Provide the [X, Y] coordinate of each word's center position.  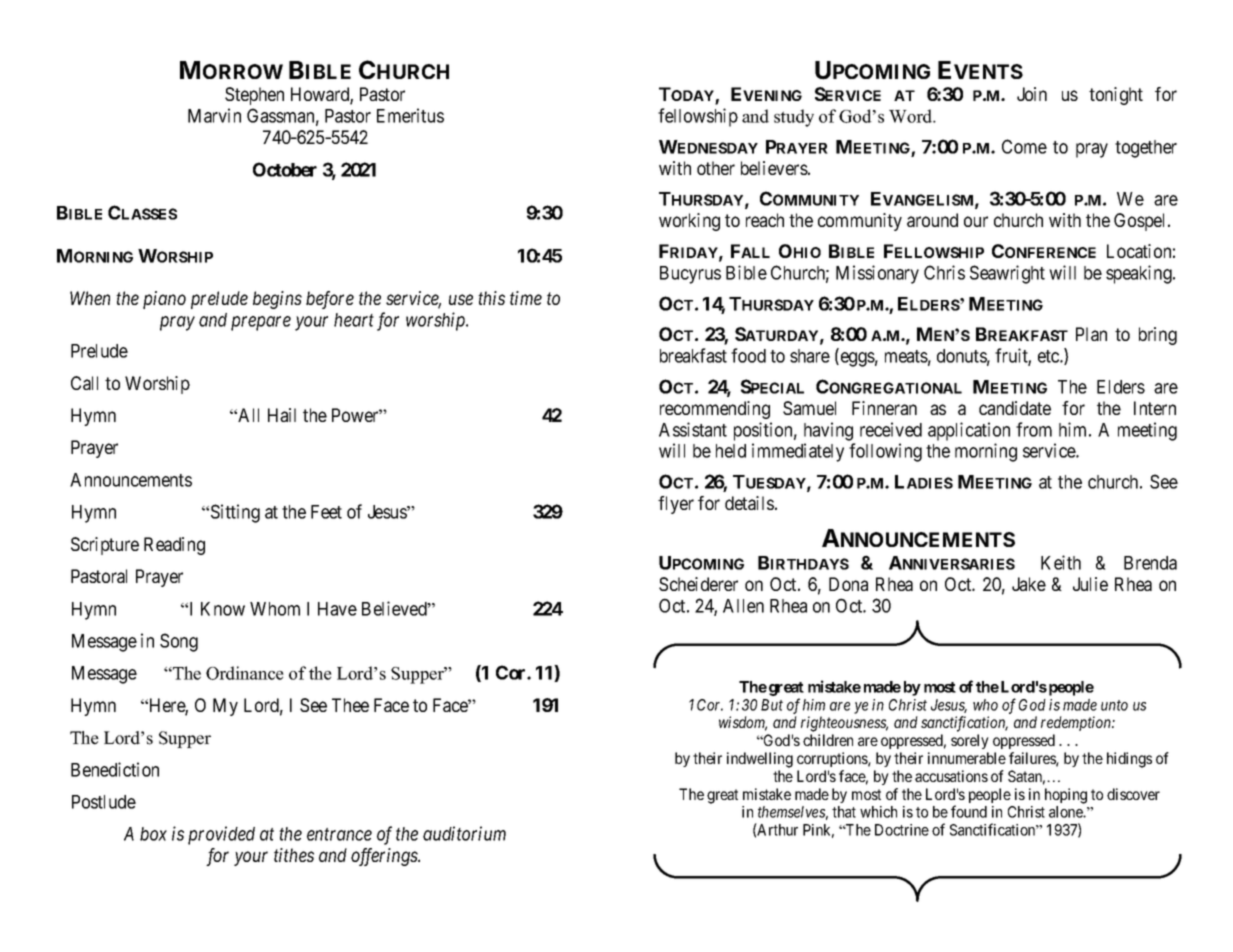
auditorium [464, 833]
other [716, 168]
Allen [743, 606]
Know [223, 609]
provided [221, 835]
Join [1032, 94]
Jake [1029, 584]
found [969, 811]
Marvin [214, 115]
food [748, 355]
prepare [261, 323]
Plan [1091, 334]
